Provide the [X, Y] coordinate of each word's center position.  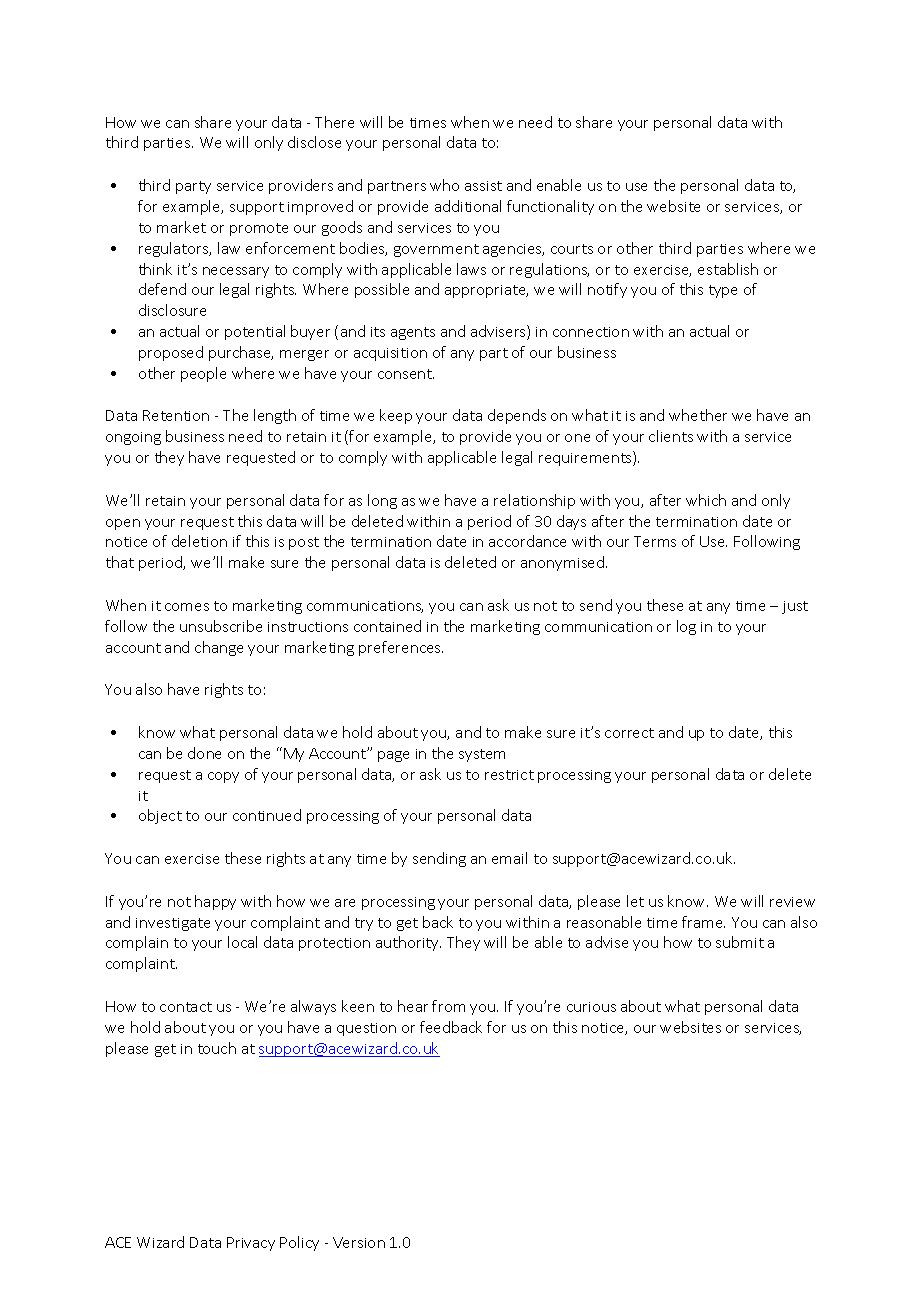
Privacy [251, 1244]
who [444, 185]
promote [259, 229]
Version [359, 1242]
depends [517, 416]
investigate [173, 924]
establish [728, 269]
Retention [176, 415]
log [686, 627]
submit [740, 942]
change [219, 648]
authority [408, 943]
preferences [401, 648]
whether [698, 415]
